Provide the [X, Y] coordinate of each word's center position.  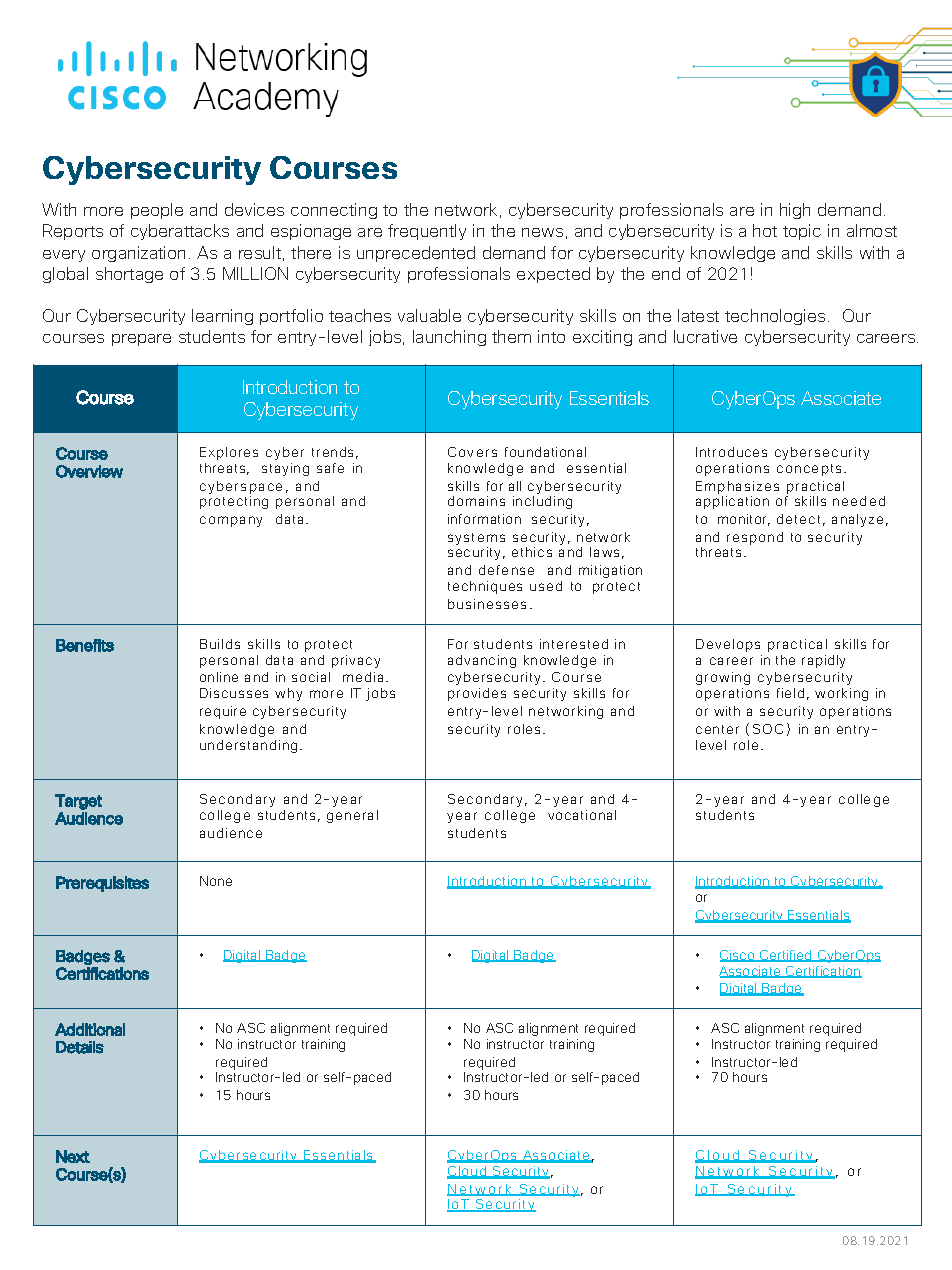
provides [477, 694]
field [790, 693]
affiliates [336, 1144]
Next [73, 1156]
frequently [427, 232]
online [219, 677]
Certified [786, 956]
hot [765, 230]
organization [138, 254]
